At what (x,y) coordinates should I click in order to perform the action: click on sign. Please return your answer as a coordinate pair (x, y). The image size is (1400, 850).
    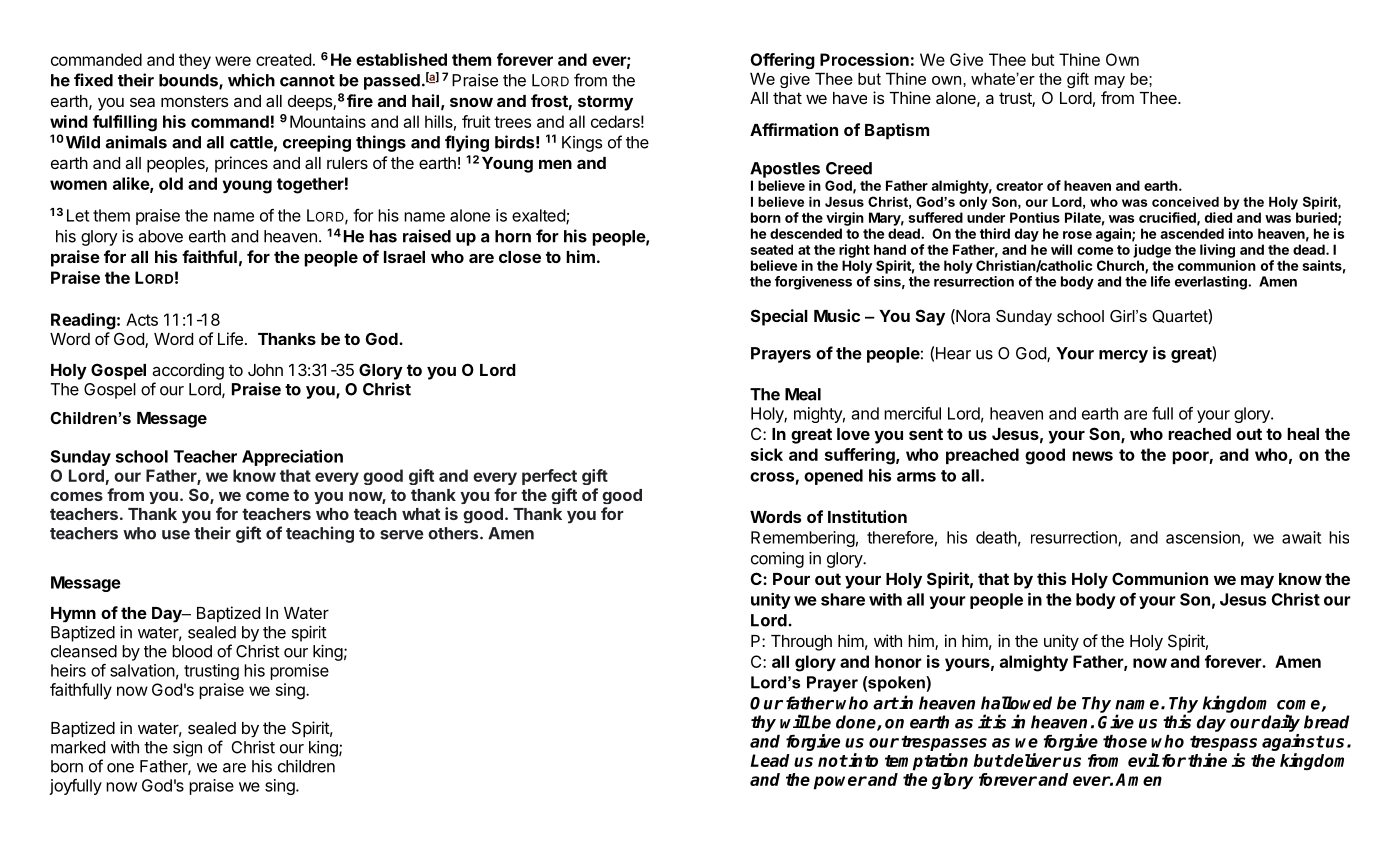
    Looking at the image, I should click on (187, 749).
